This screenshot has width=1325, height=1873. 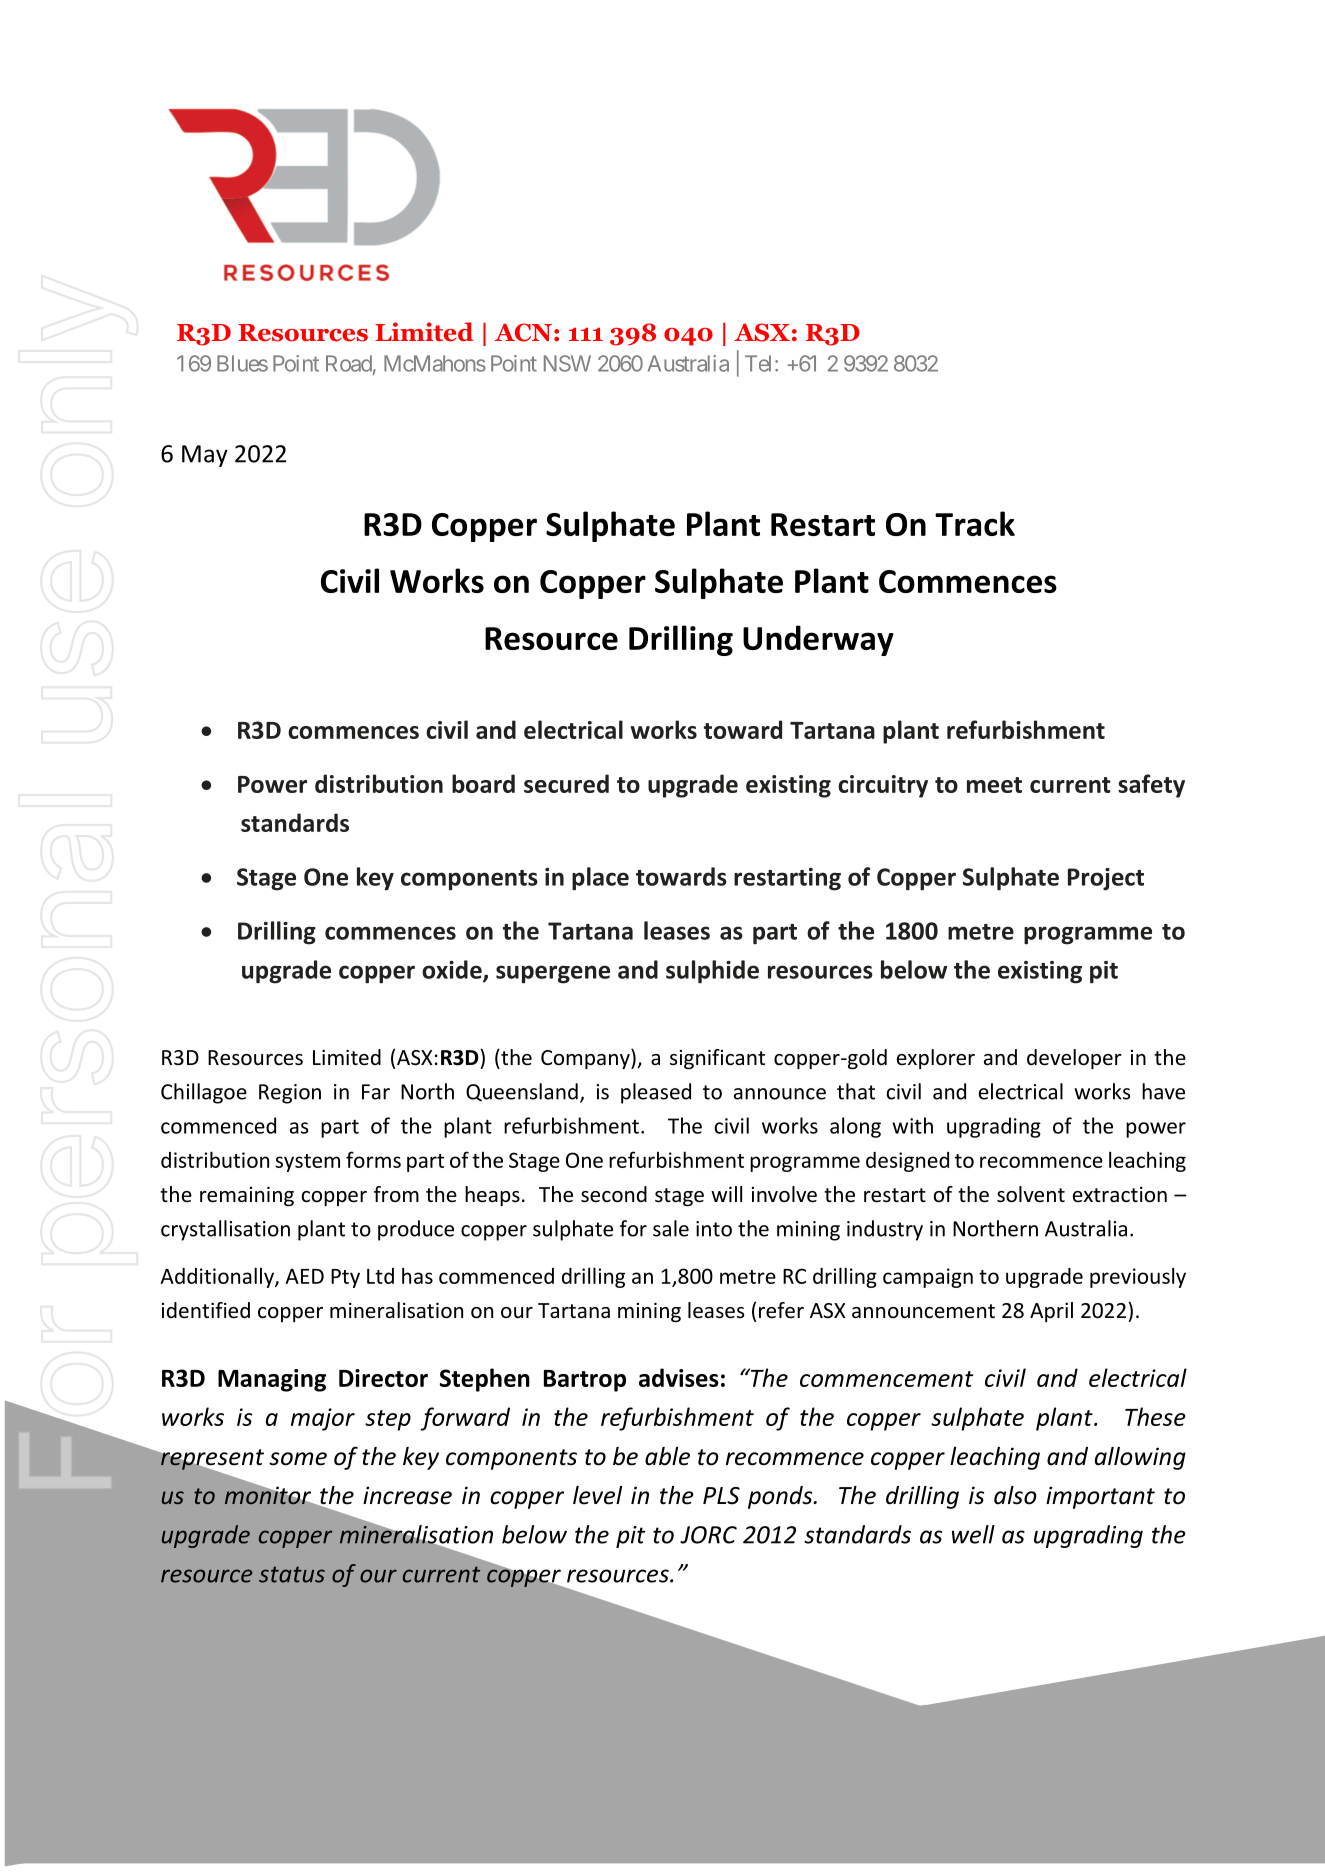 What do you see at coordinates (292, 1574) in the screenshot?
I see `status` at bounding box center [292, 1574].
